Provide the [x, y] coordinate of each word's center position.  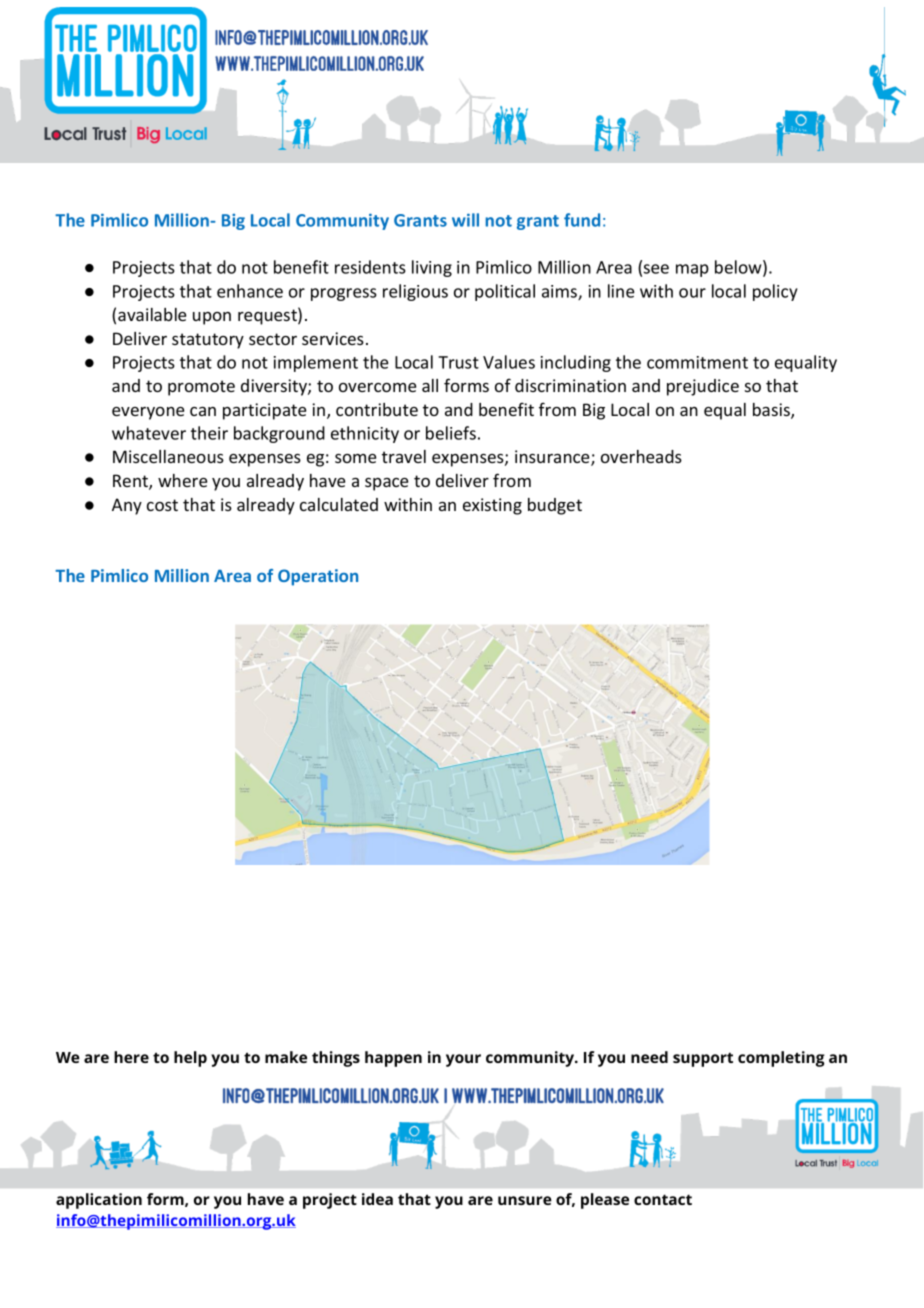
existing [492, 506]
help [190, 1059]
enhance [250, 291]
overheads [641, 456]
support [703, 1059]
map [692, 270]
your [463, 1060]
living [432, 268]
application [99, 1201]
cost [162, 505]
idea [377, 1199]
